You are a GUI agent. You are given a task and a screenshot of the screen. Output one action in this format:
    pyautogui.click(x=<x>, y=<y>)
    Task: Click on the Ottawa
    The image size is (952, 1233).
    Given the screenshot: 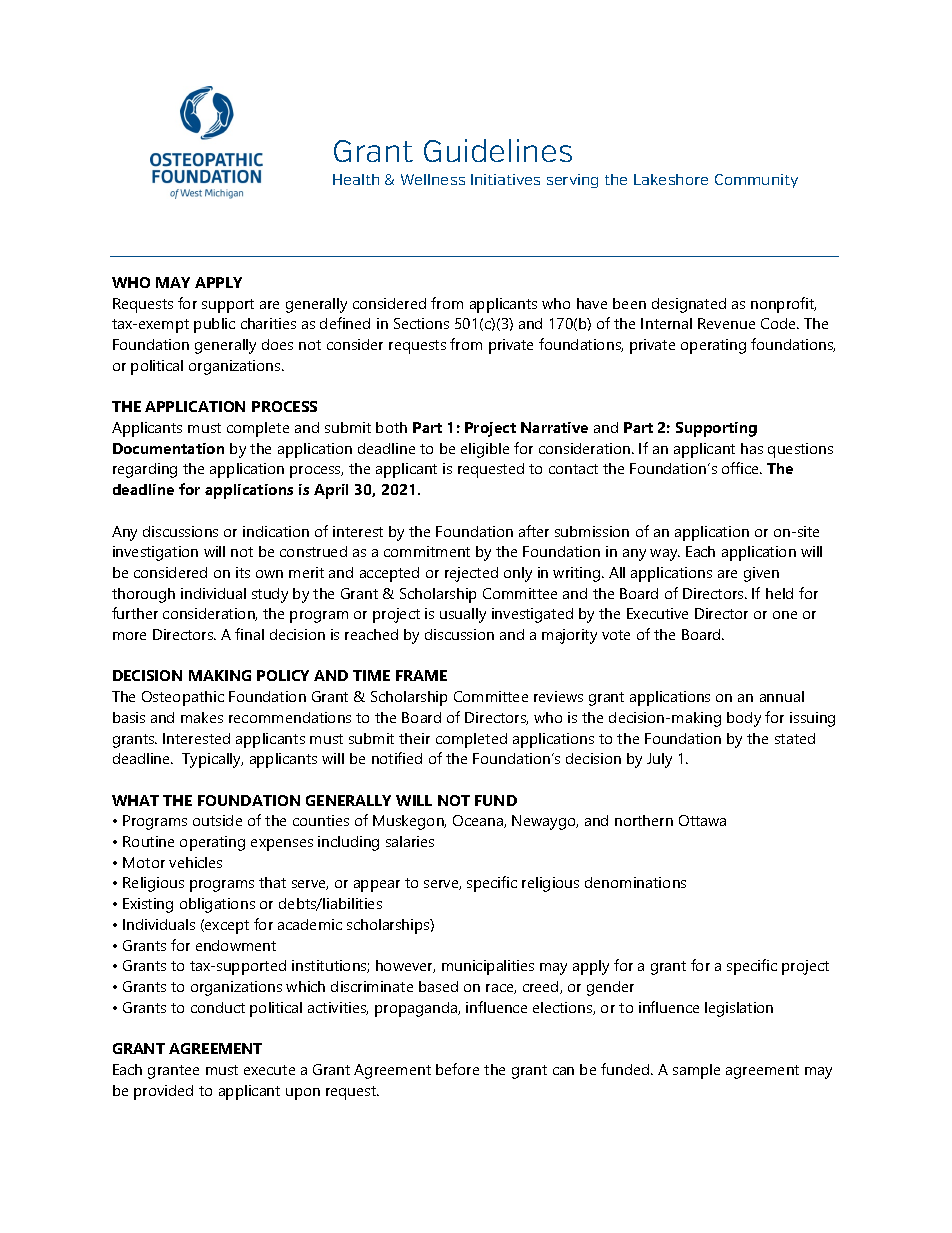 What is the action you would take?
    pyautogui.click(x=702, y=820)
